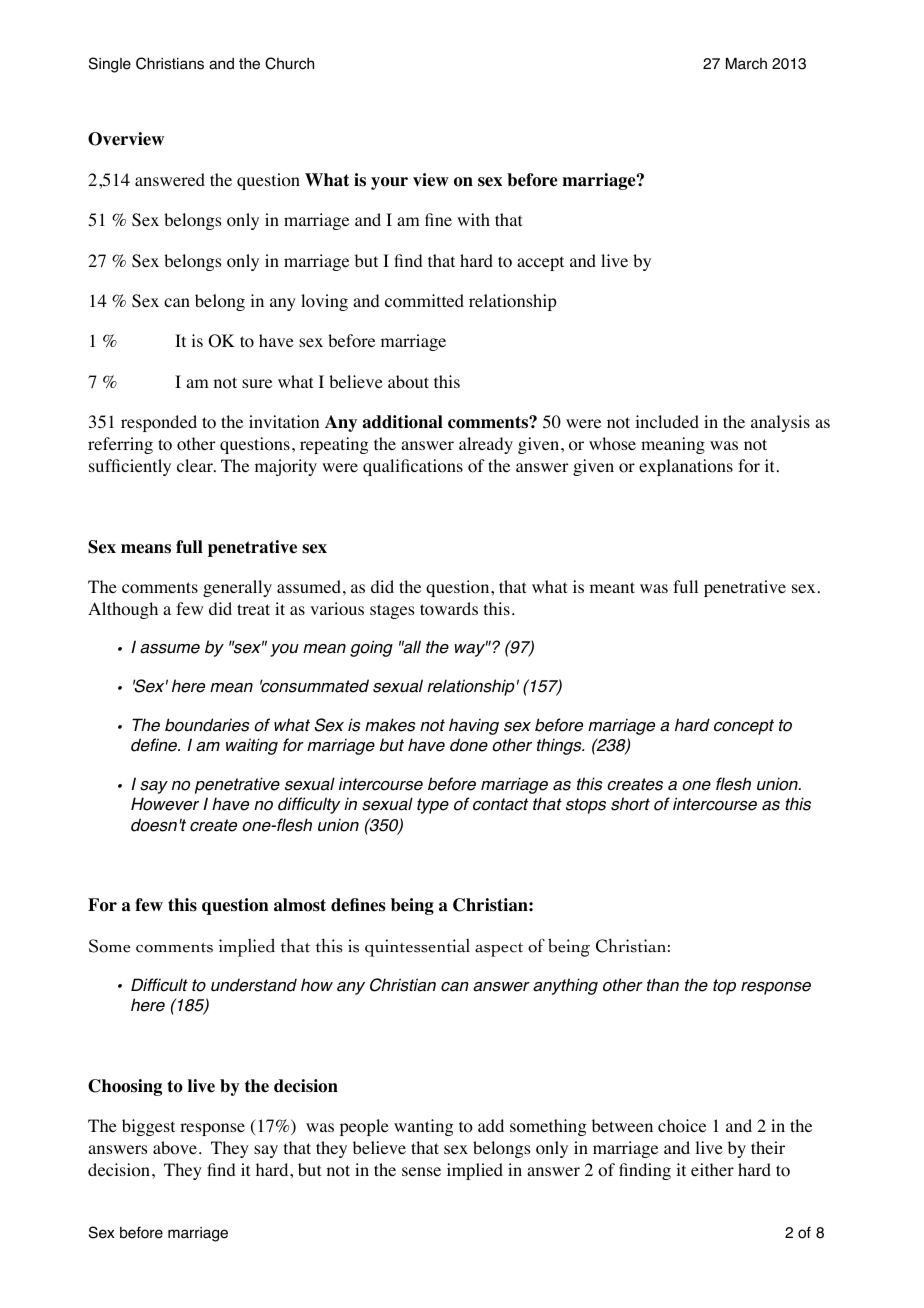  Describe the element at coordinates (433, 806) in the image. I see `type` at that location.
